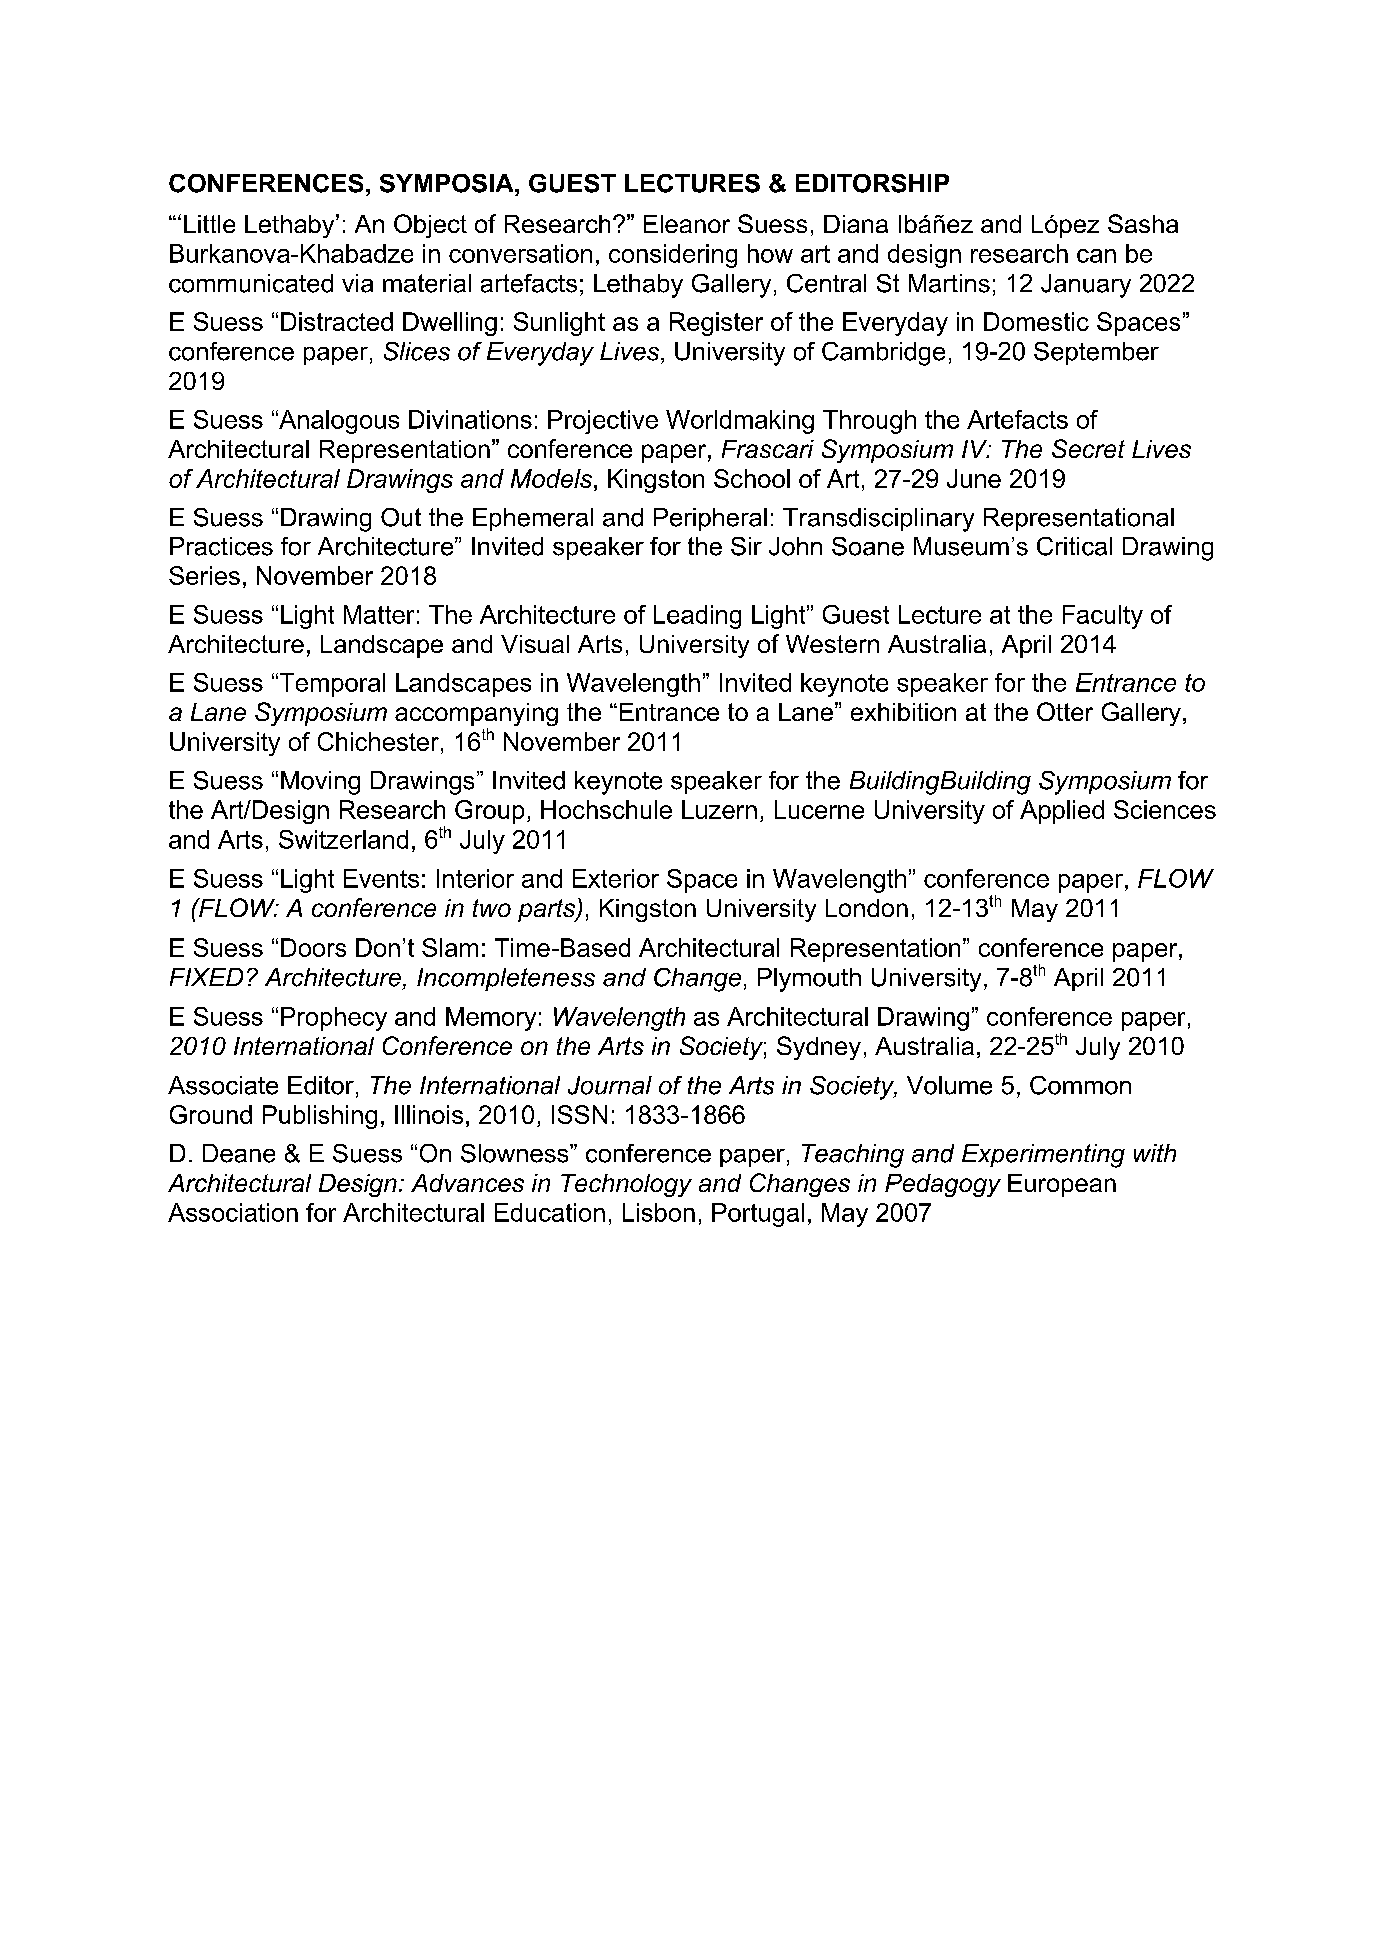 Image resolution: width=1385 pixels, height=1959 pixels. Describe the element at coordinates (903, 712) in the document. I see `exhibition` at that location.
